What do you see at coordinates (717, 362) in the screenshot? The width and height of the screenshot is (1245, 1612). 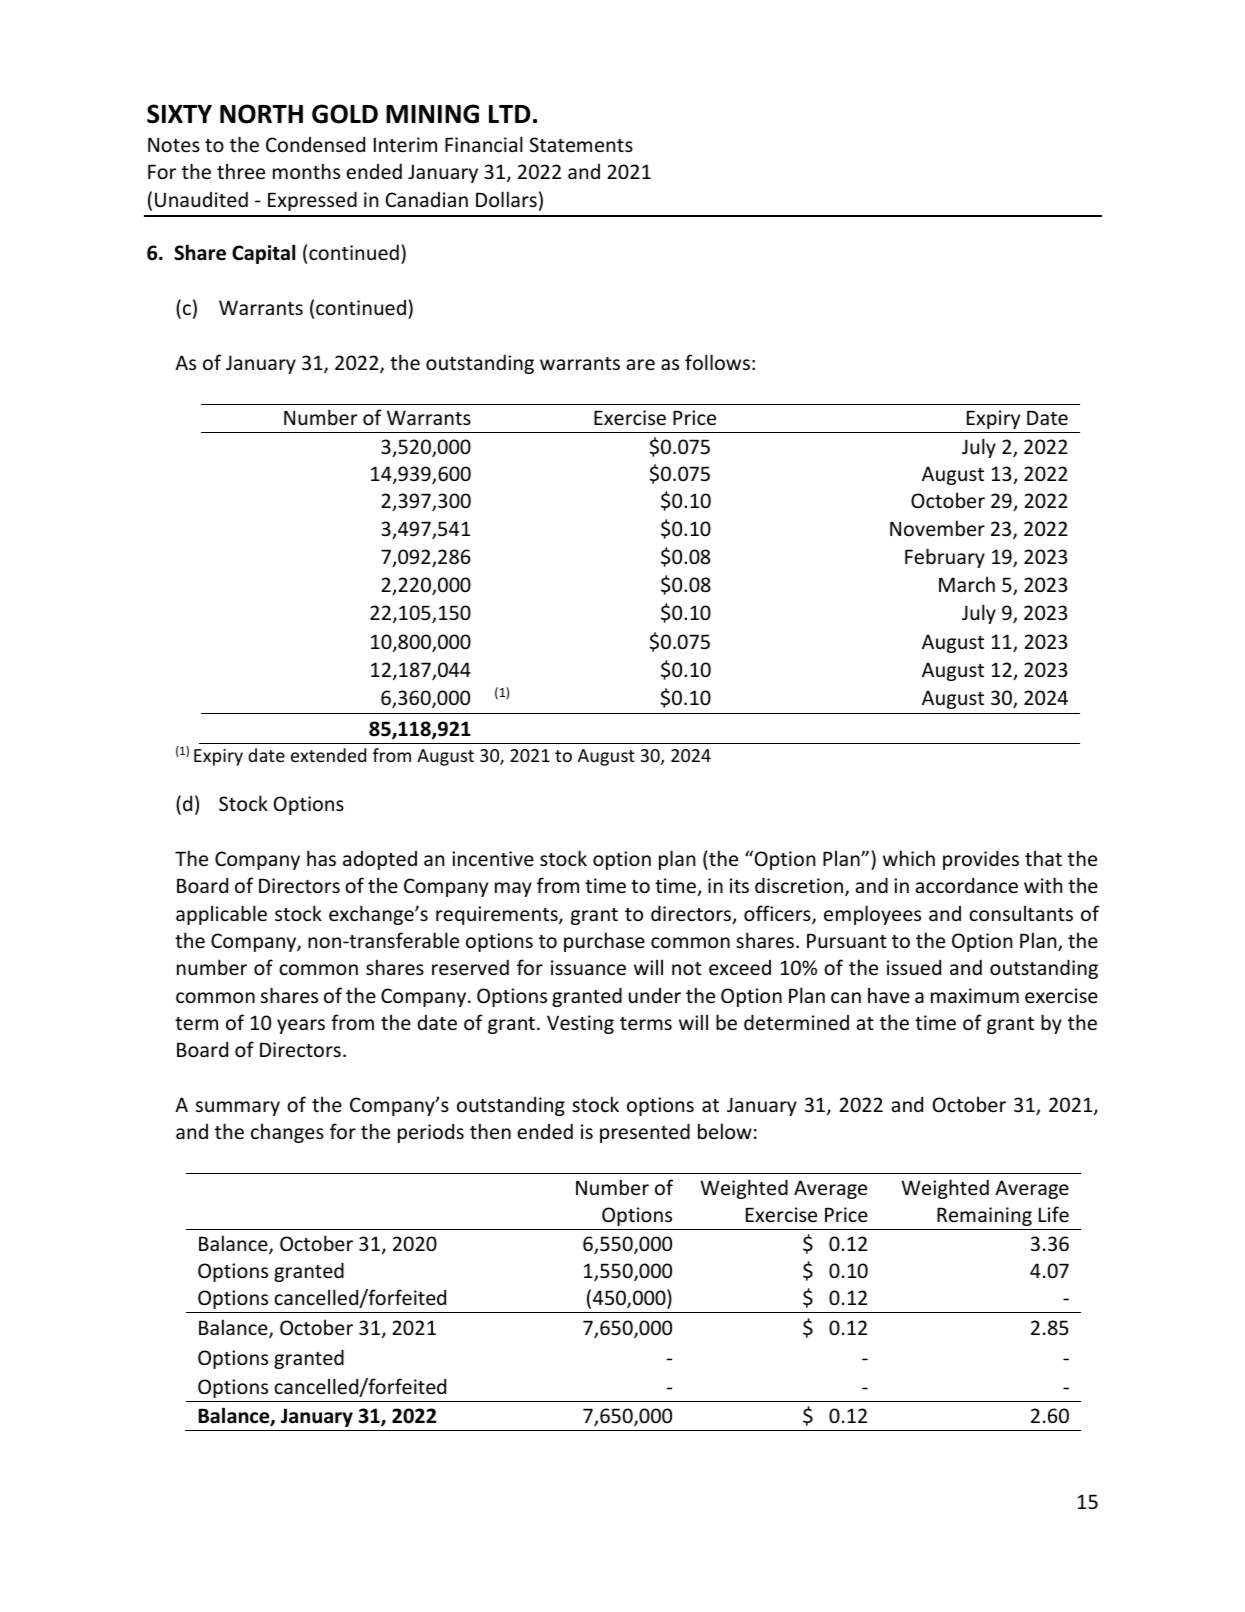 I see `follows` at bounding box center [717, 362].
